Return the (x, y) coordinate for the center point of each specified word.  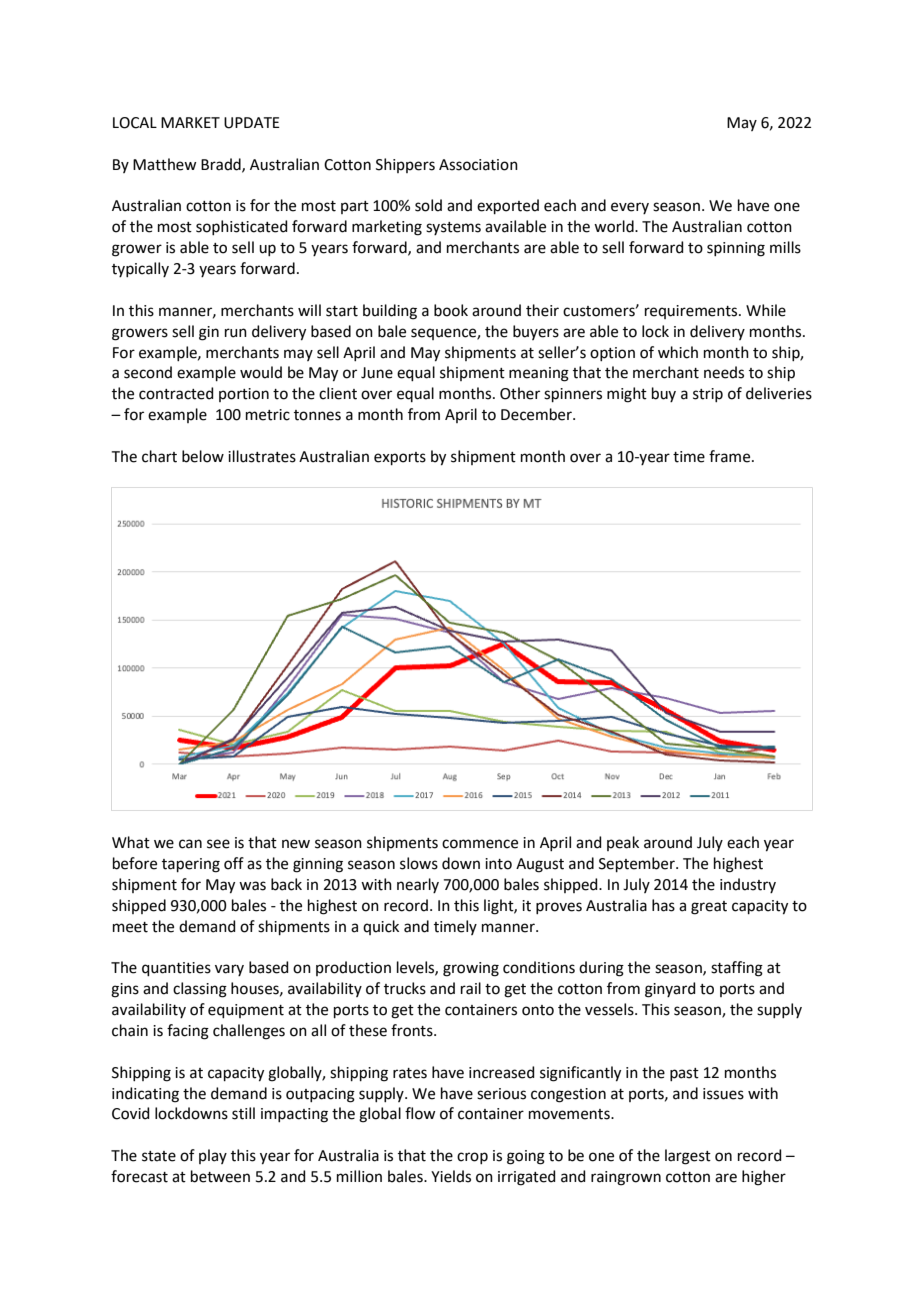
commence (480, 844)
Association (478, 165)
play (213, 1156)
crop (472, 1158)
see (218, 844)
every (630, 208)
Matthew (164, 164)
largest (688, 1157)
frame (731, 456)
